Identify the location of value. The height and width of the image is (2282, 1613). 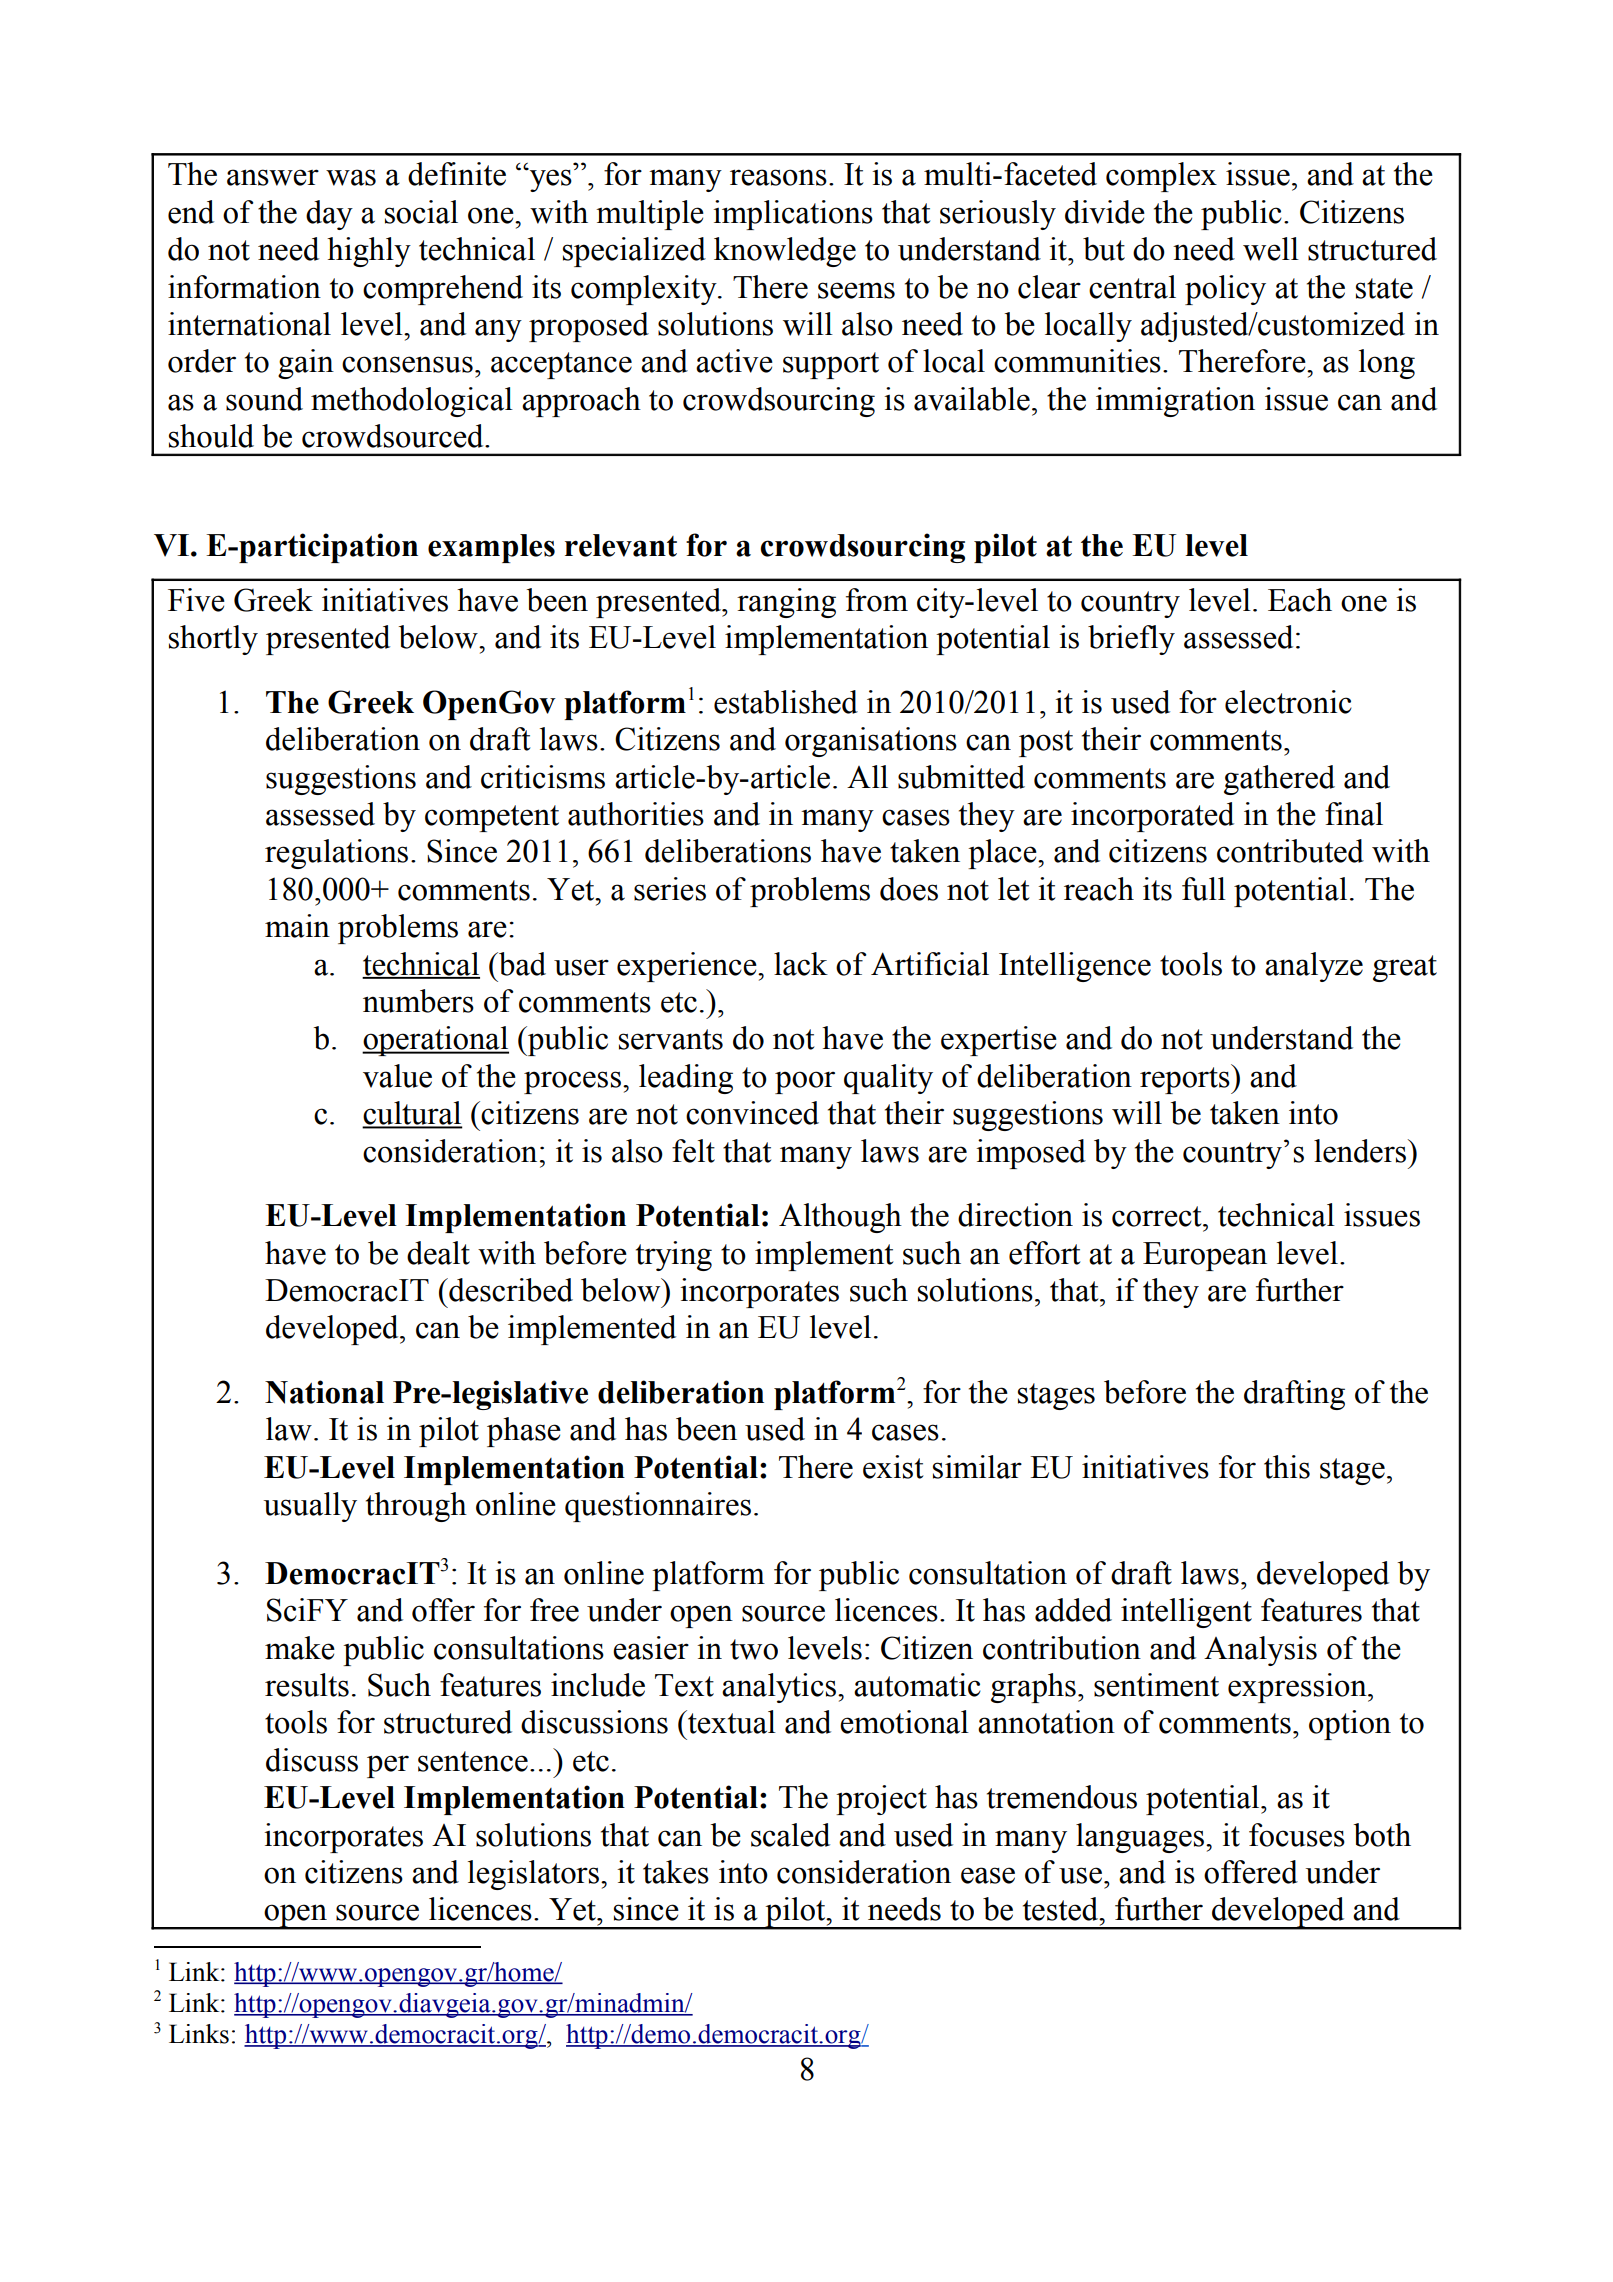
(397, 1076).
